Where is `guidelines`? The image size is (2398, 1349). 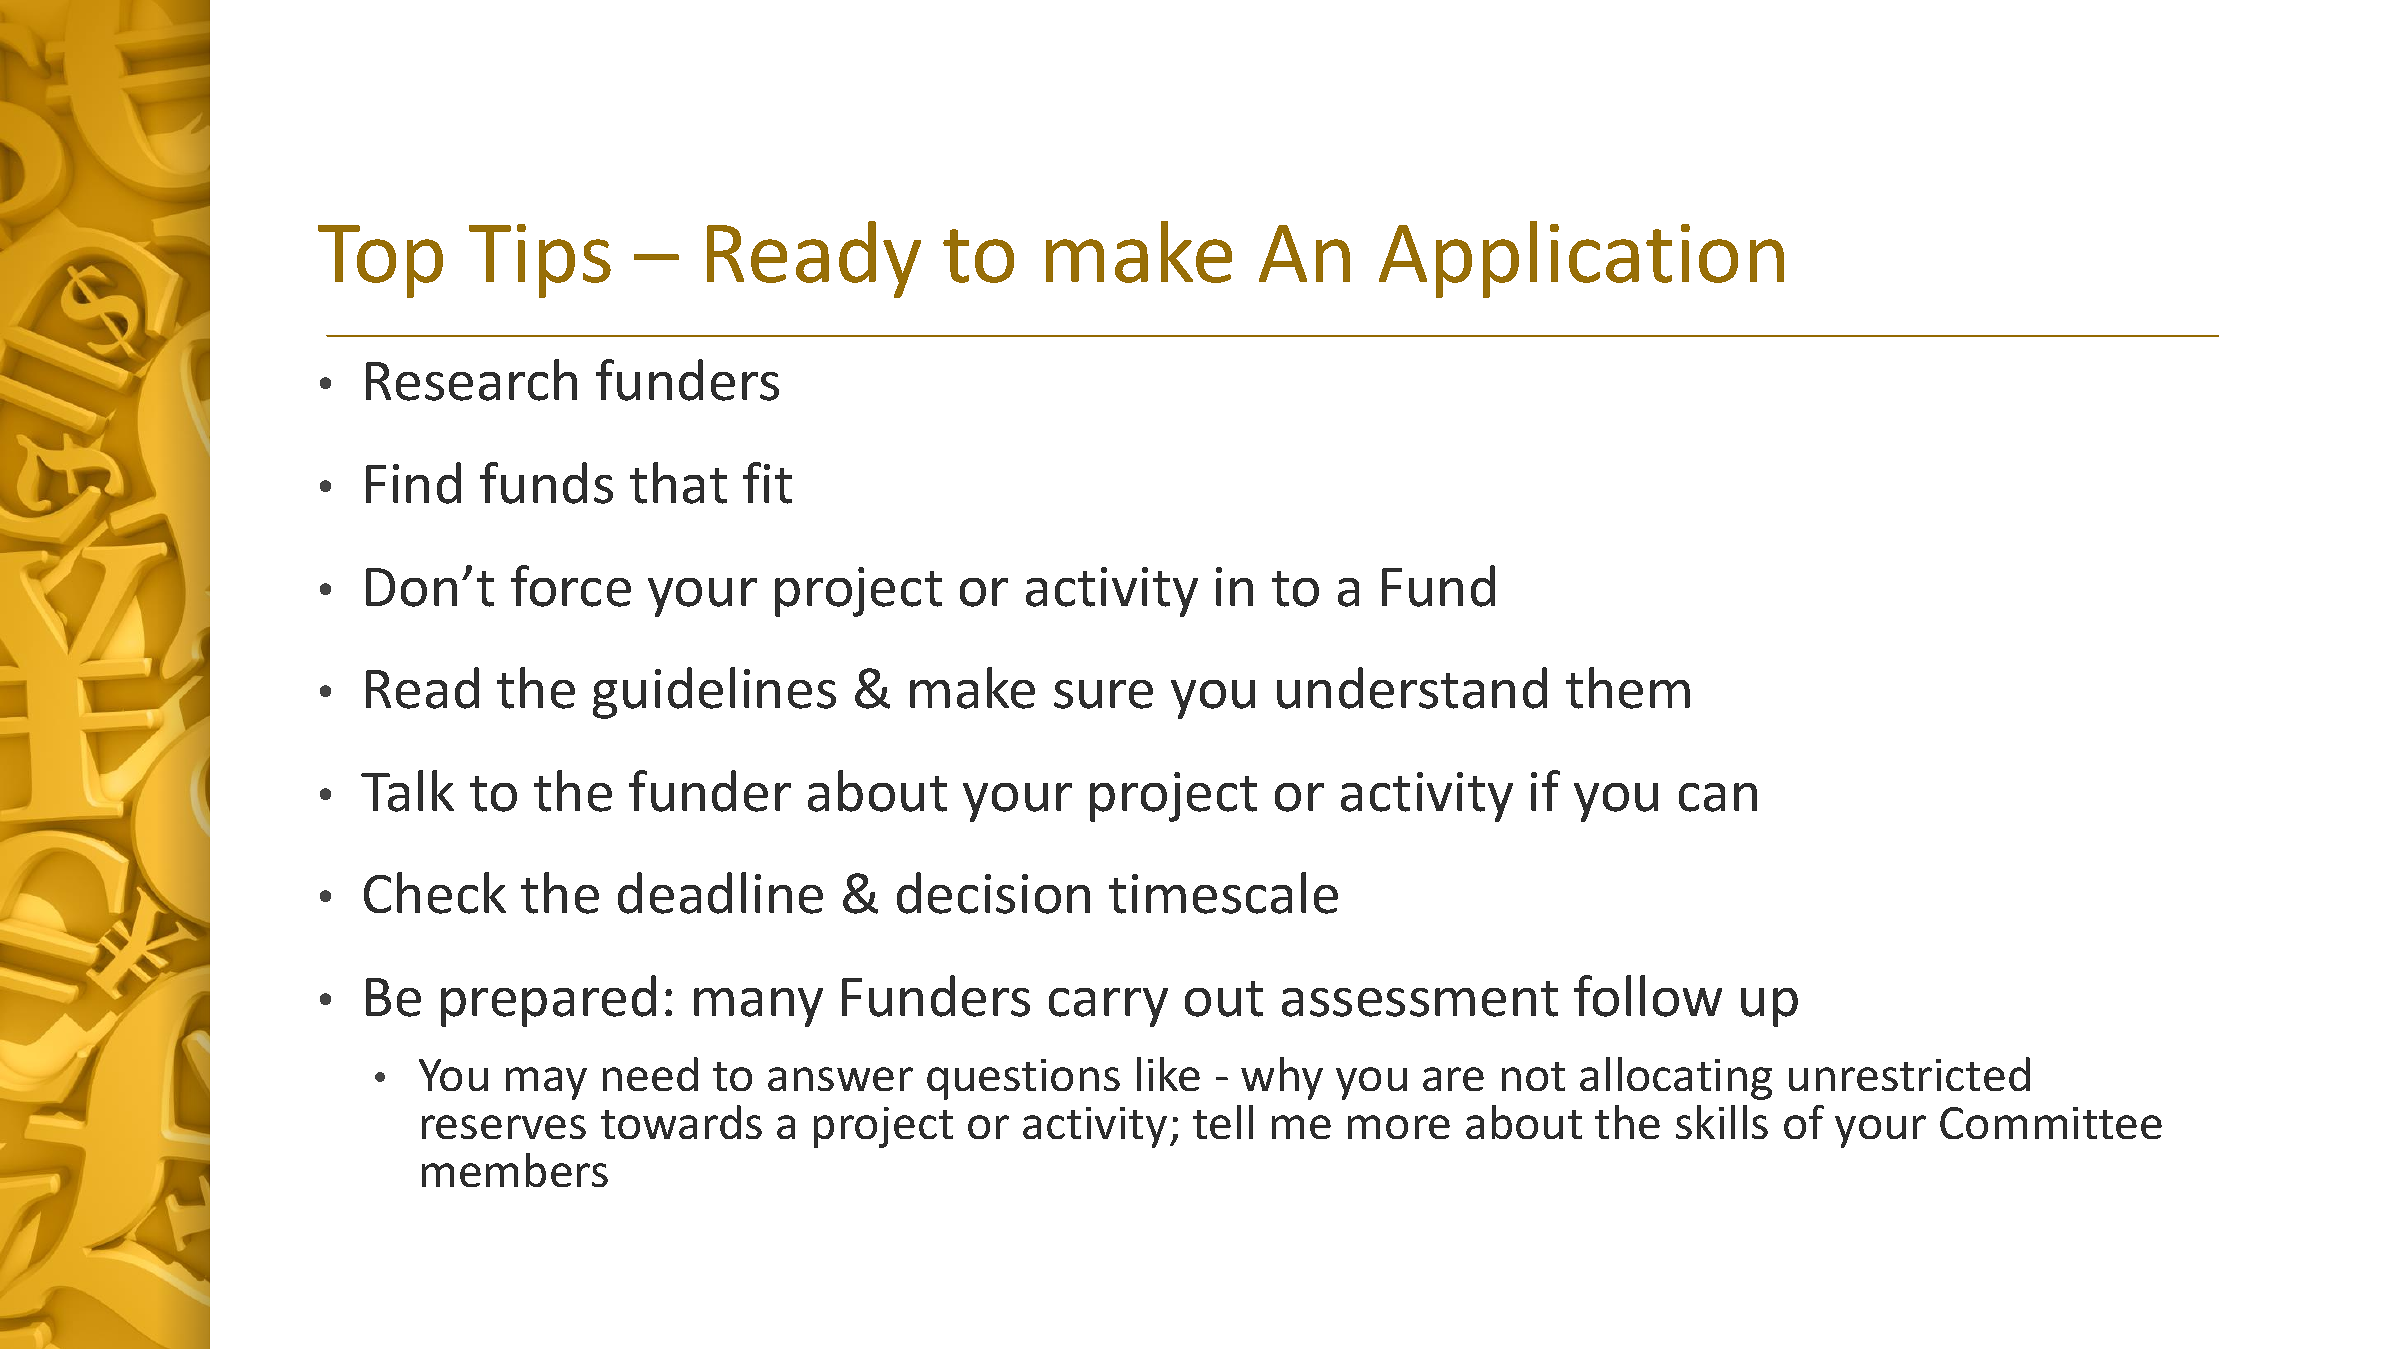 guidelines is located at coordinates (714, 693).
